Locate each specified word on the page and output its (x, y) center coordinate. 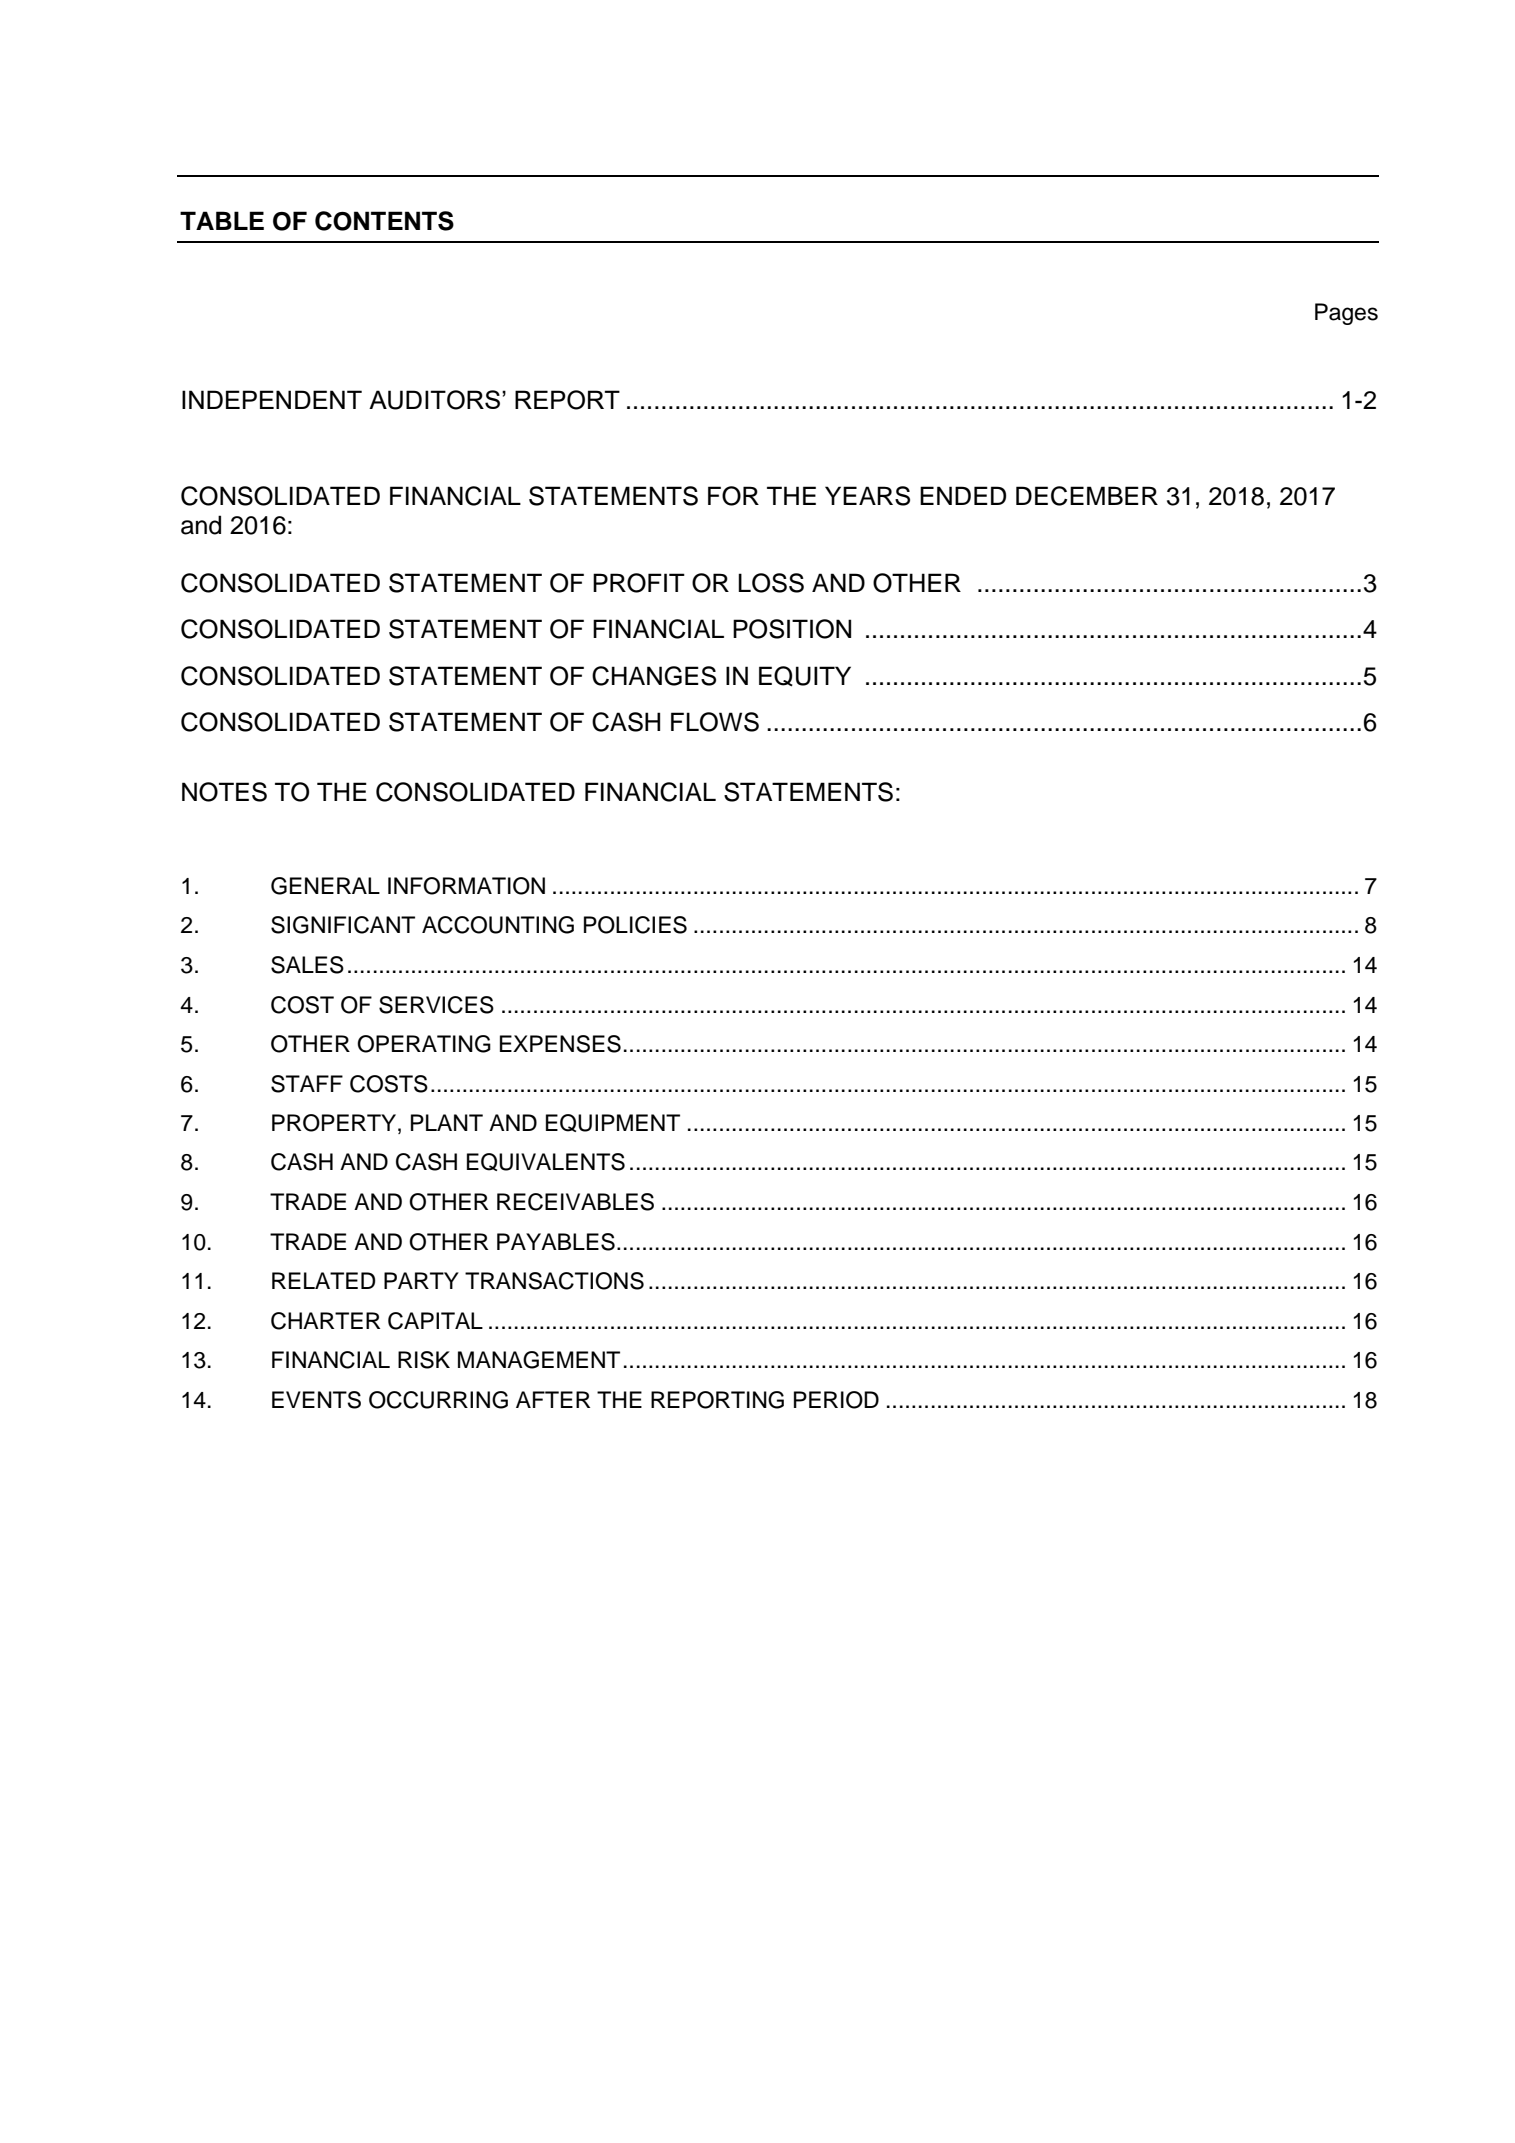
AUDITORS (436, 400)
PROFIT (639, 583)
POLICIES (635, 925)
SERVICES (436, 1005)
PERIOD (836, 1400)
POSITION (792, 629)
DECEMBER (1087, 496)
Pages (1346, 314)
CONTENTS (384, 221)
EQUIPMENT (613, 1123)
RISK (424, 1360)
